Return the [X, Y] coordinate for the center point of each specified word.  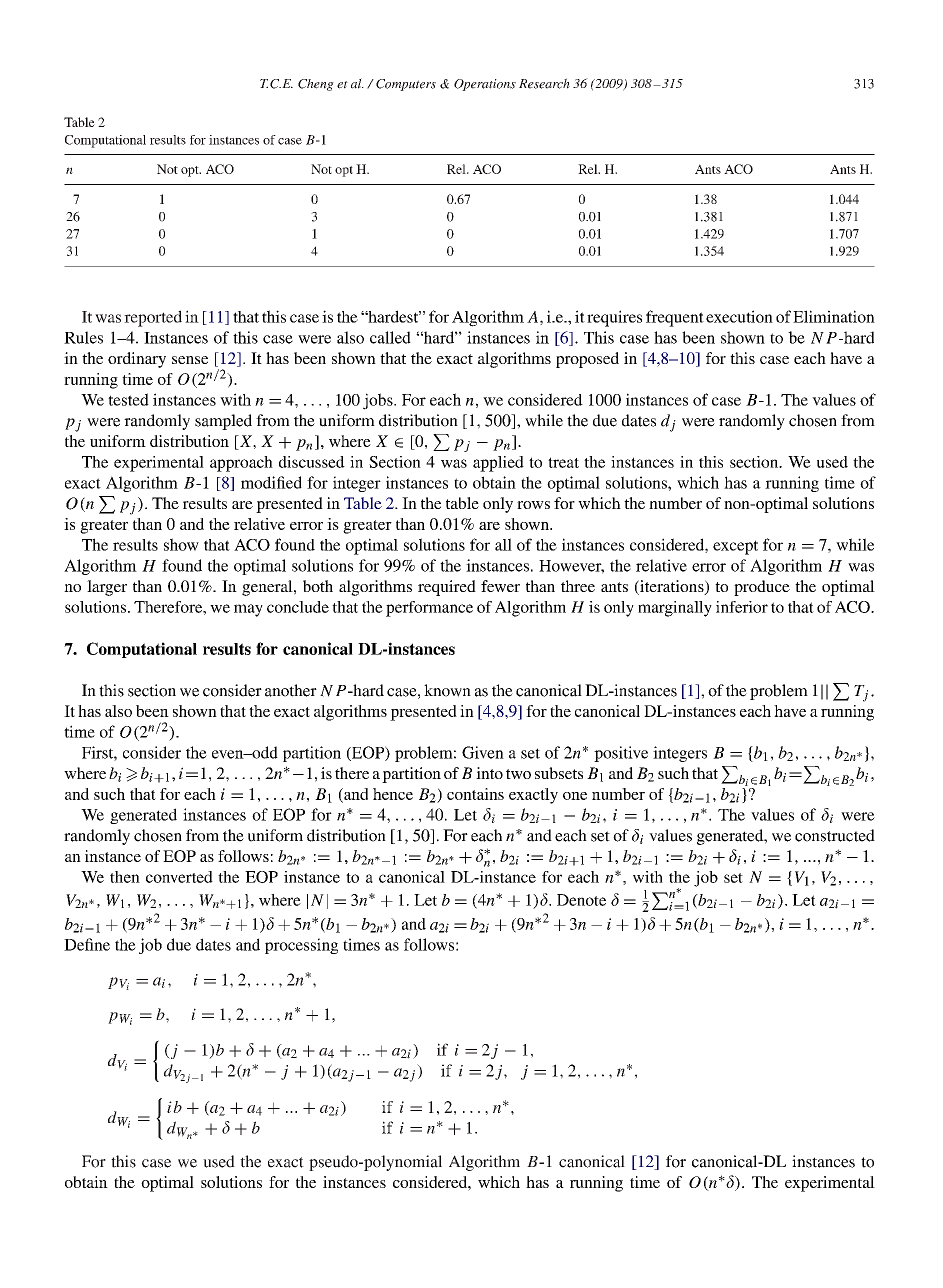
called [390, 337]
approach [241, 464]
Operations [485, 85]
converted [179, 877]
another [291, 690]
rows [533, 505]
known [447, 690]
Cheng [316, 85]
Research [544, 83]
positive [621, 754]
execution [739, 316]
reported [153, 318]
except [735, 547]
